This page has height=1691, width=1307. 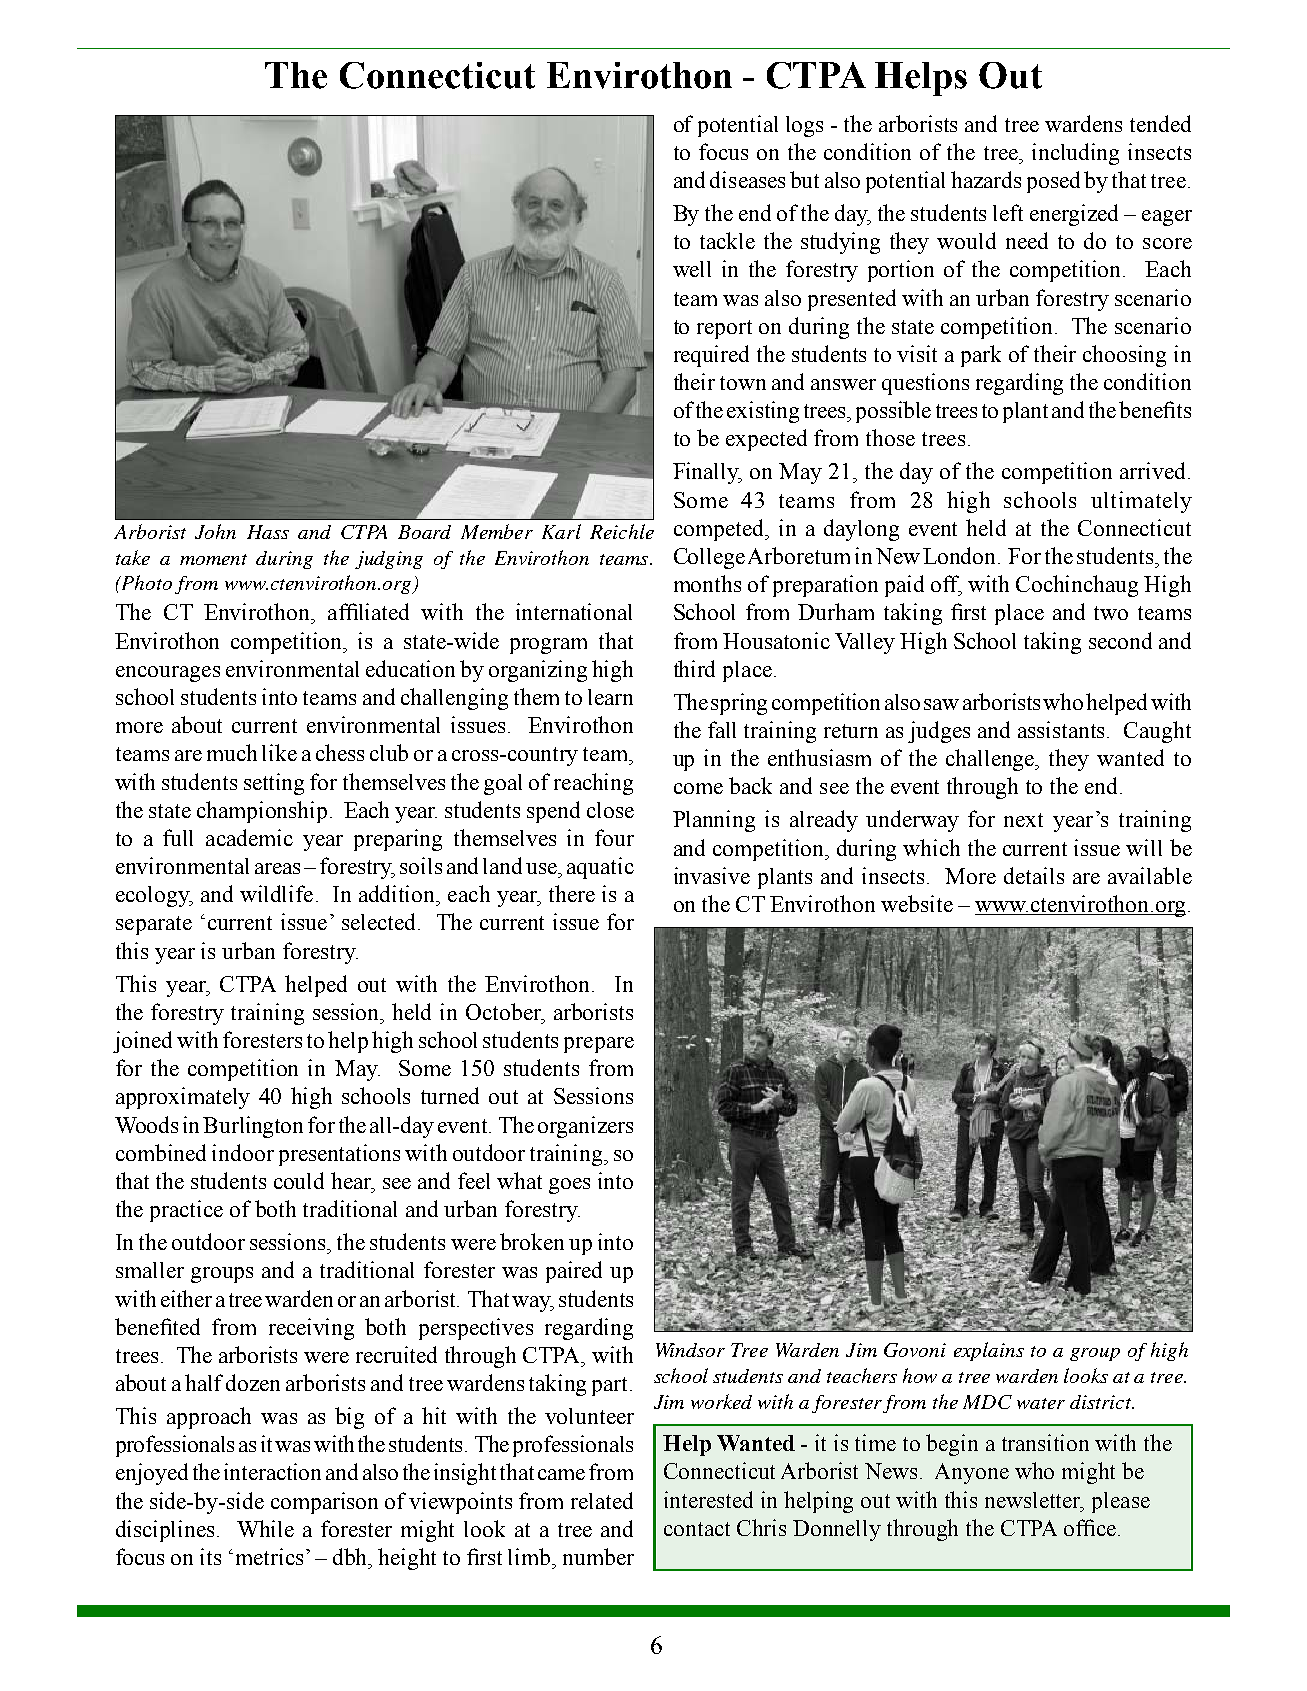 What do you see at coordinates (183, 1098) in the page?
I see `approximately` at bounding box center [183, 1098].
